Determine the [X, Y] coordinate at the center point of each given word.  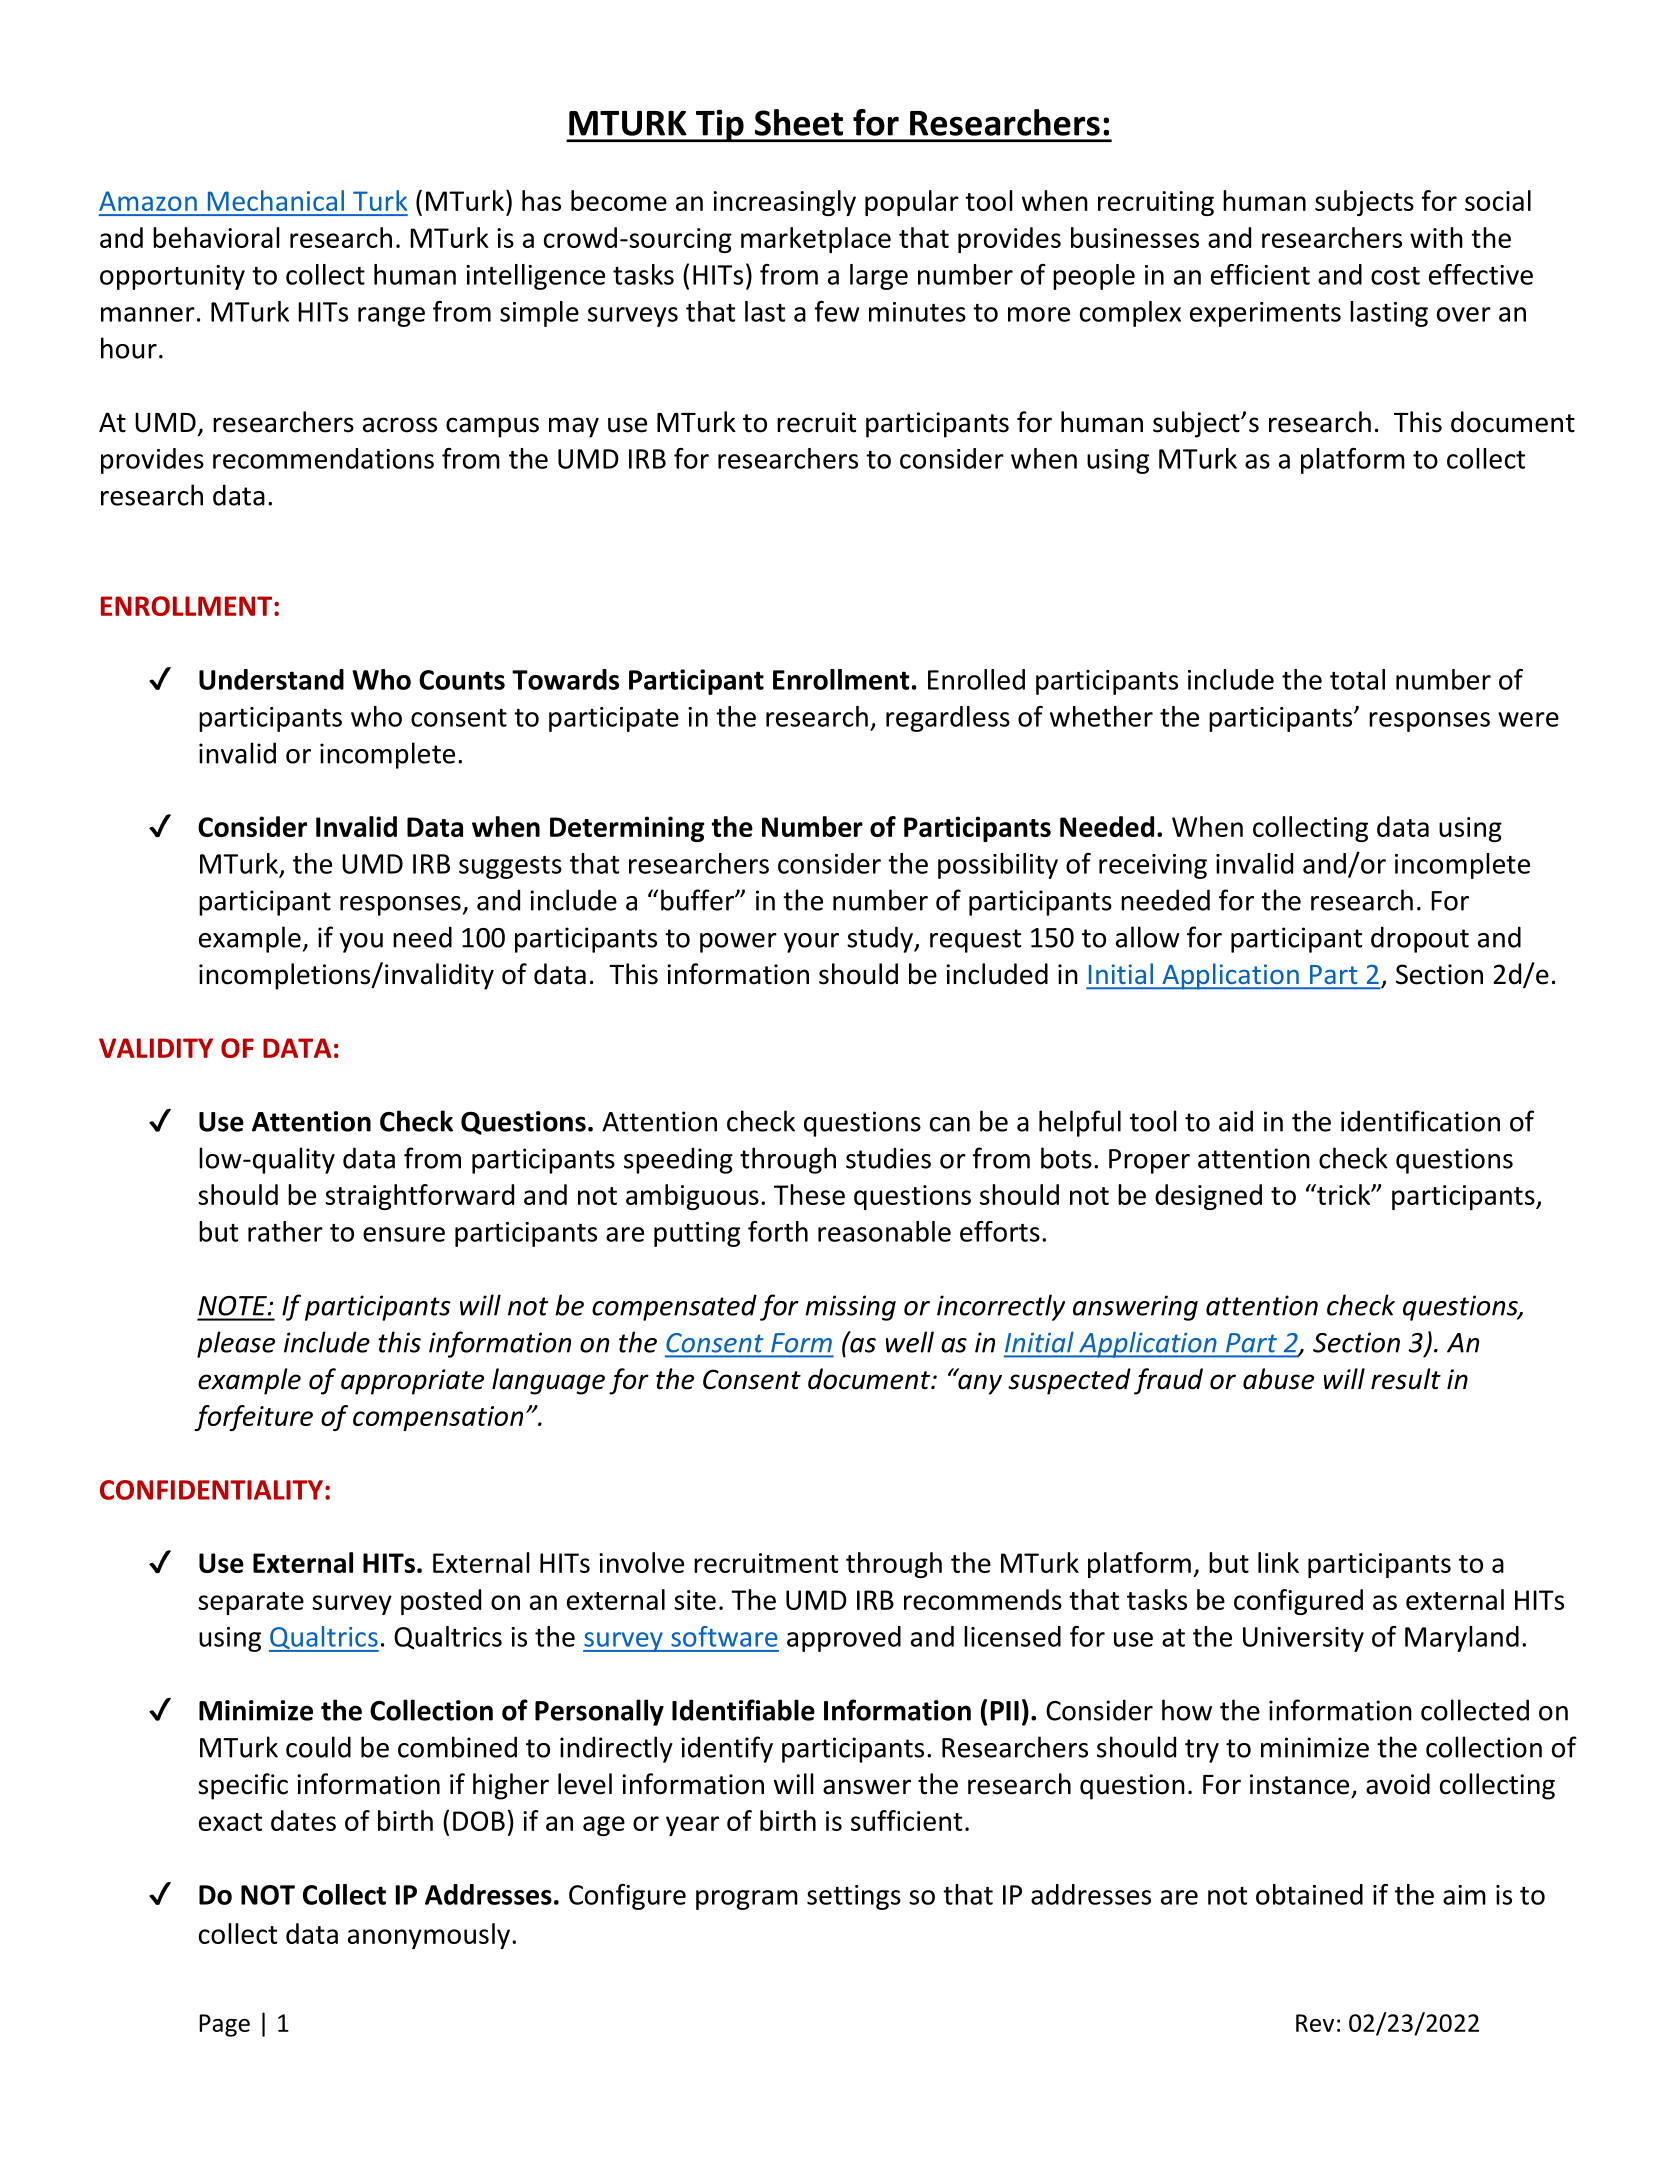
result [1406, 1379]
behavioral [216, 237]
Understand [271, 679]
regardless [948, 719]
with [1436, 237]
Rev [1315, 2023]
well [910, 1342]
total [1357, 679]
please [236, 1344]
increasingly [784, 203]
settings [854, 1897]
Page [224, 2025]
